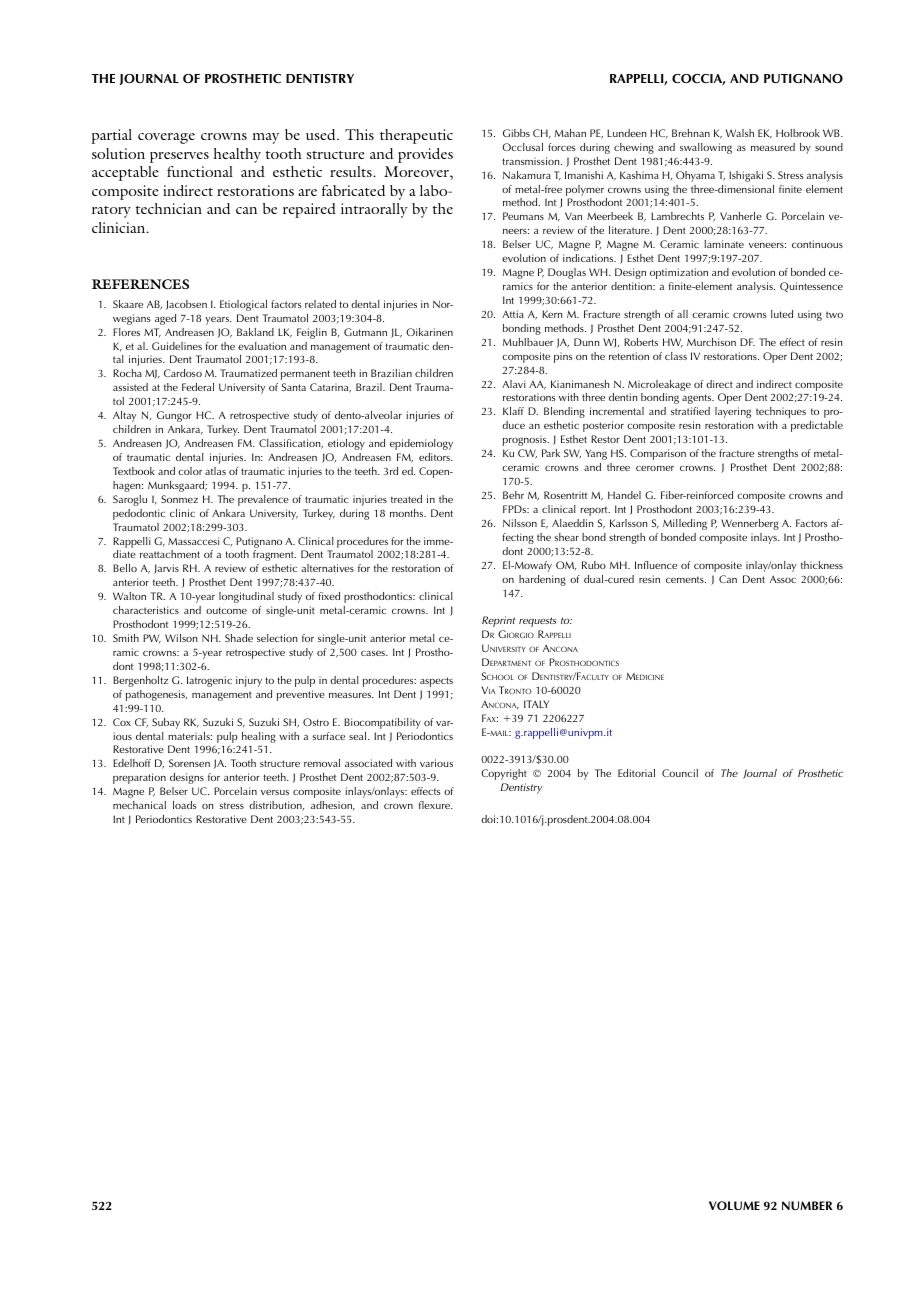  Describe the element at coordinates (504, 774) in the screenshot. I see `Copyright` at that location.
